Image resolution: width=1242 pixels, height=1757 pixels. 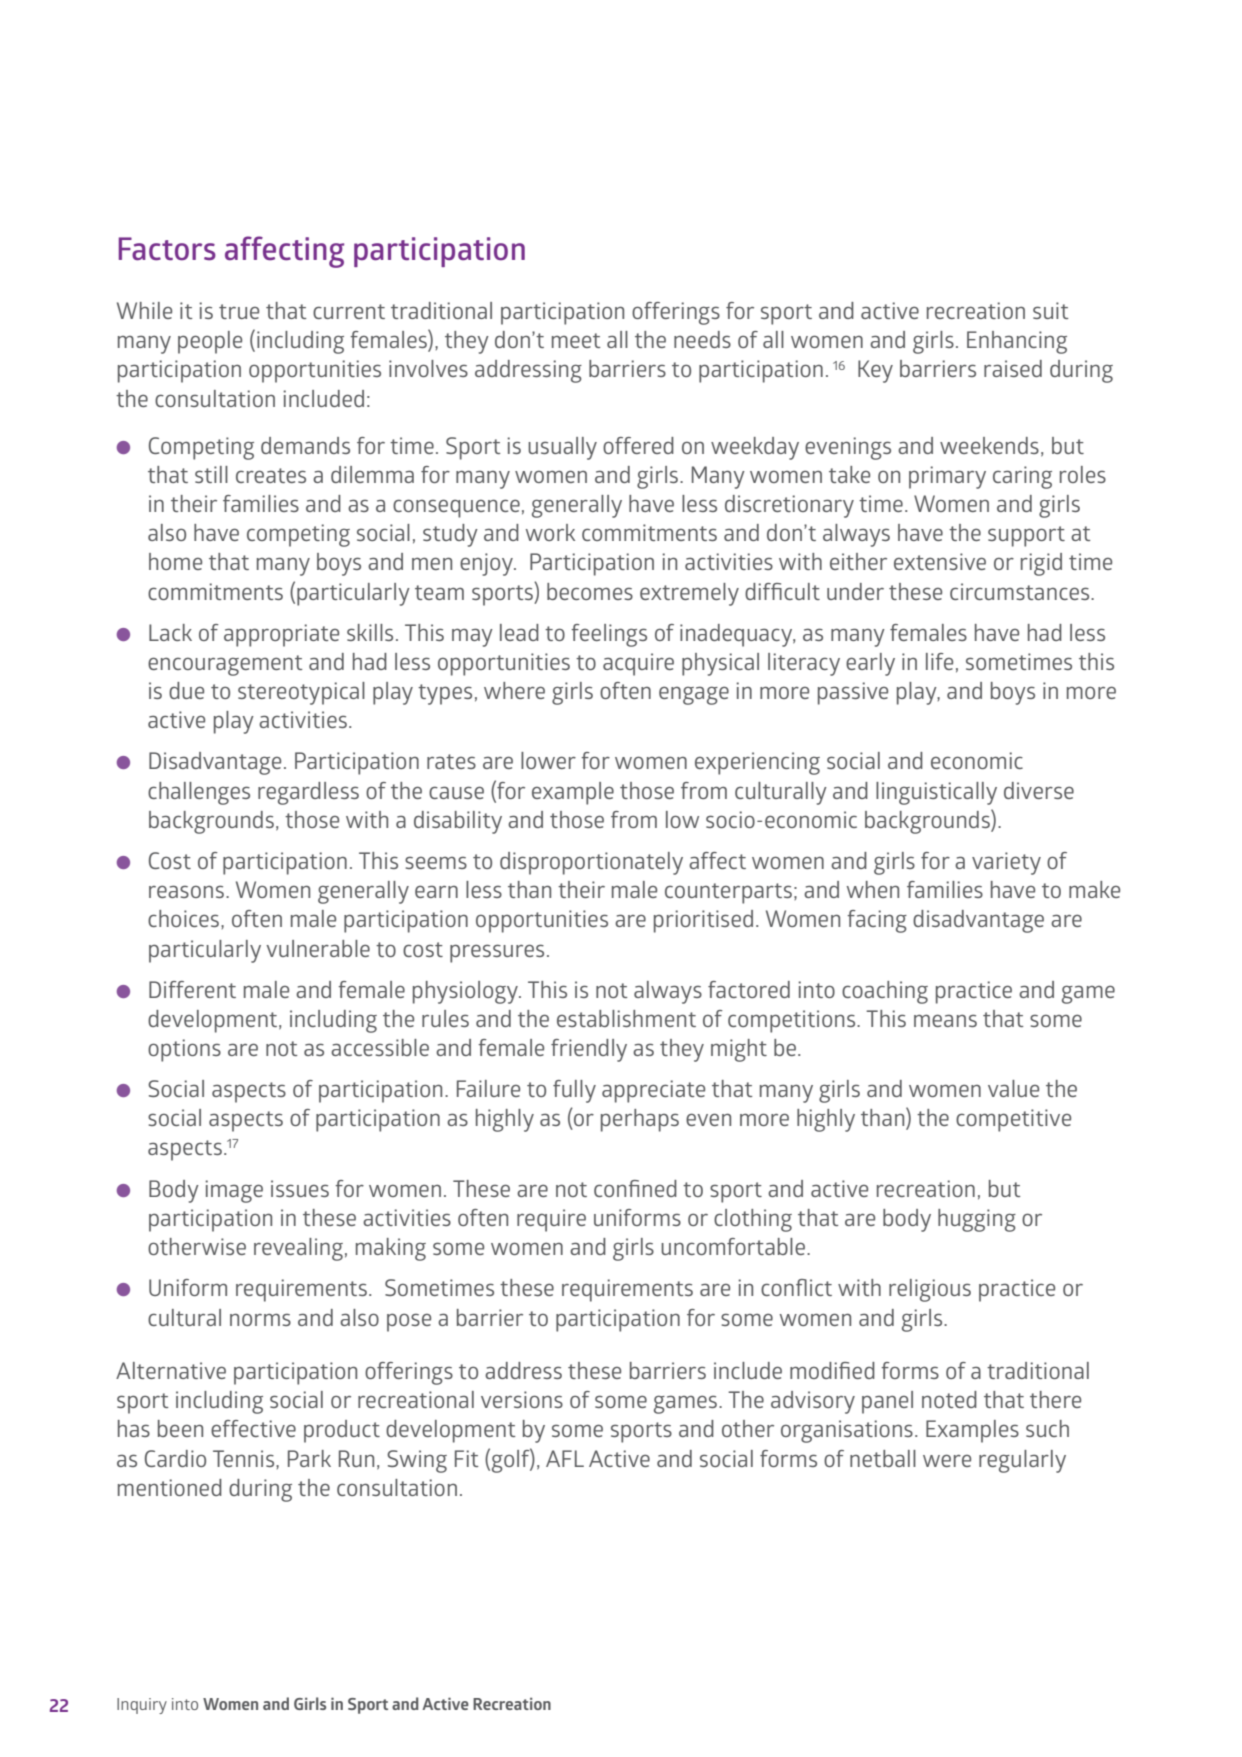 I want to click on hugging, so click(x=977, y=1220).
